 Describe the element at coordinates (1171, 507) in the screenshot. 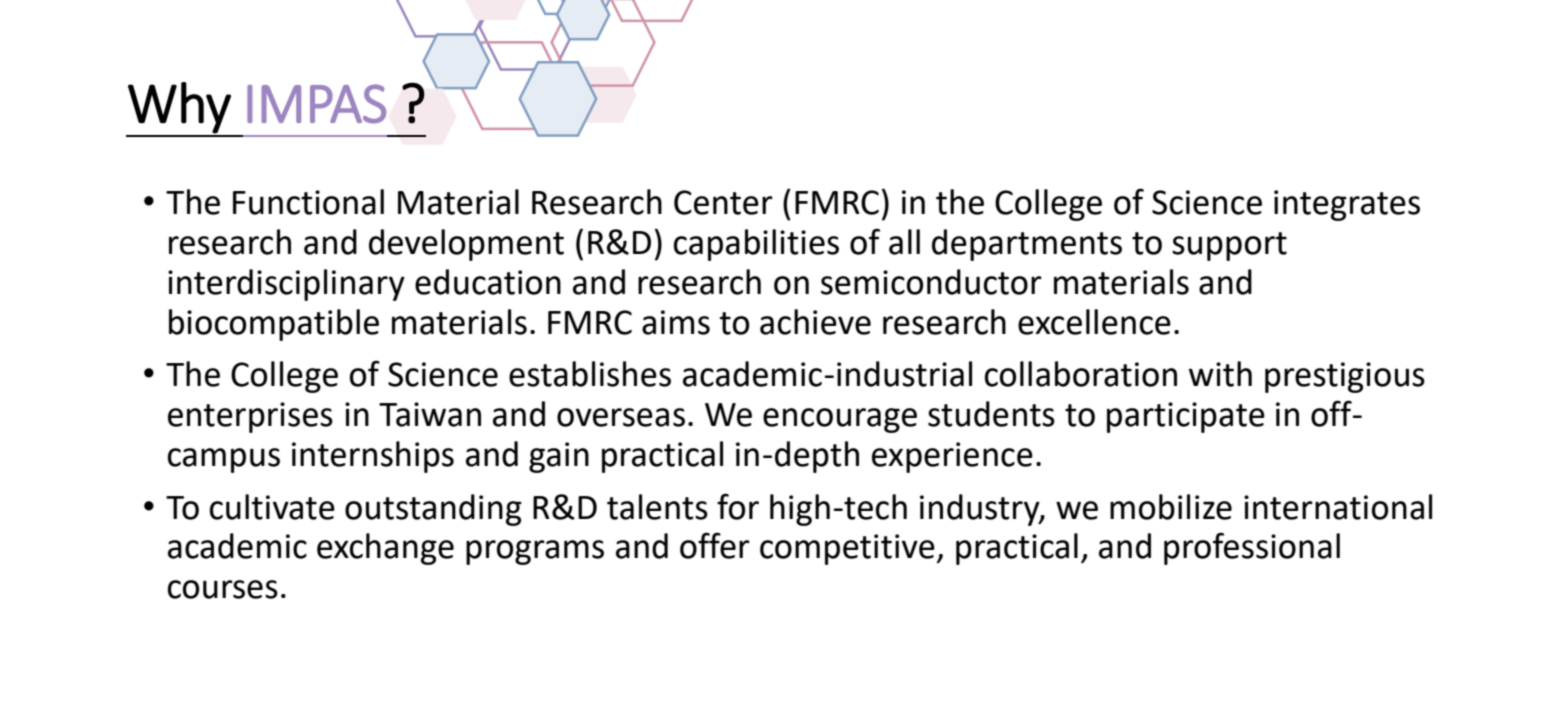

I see `mobilize` at that location.
